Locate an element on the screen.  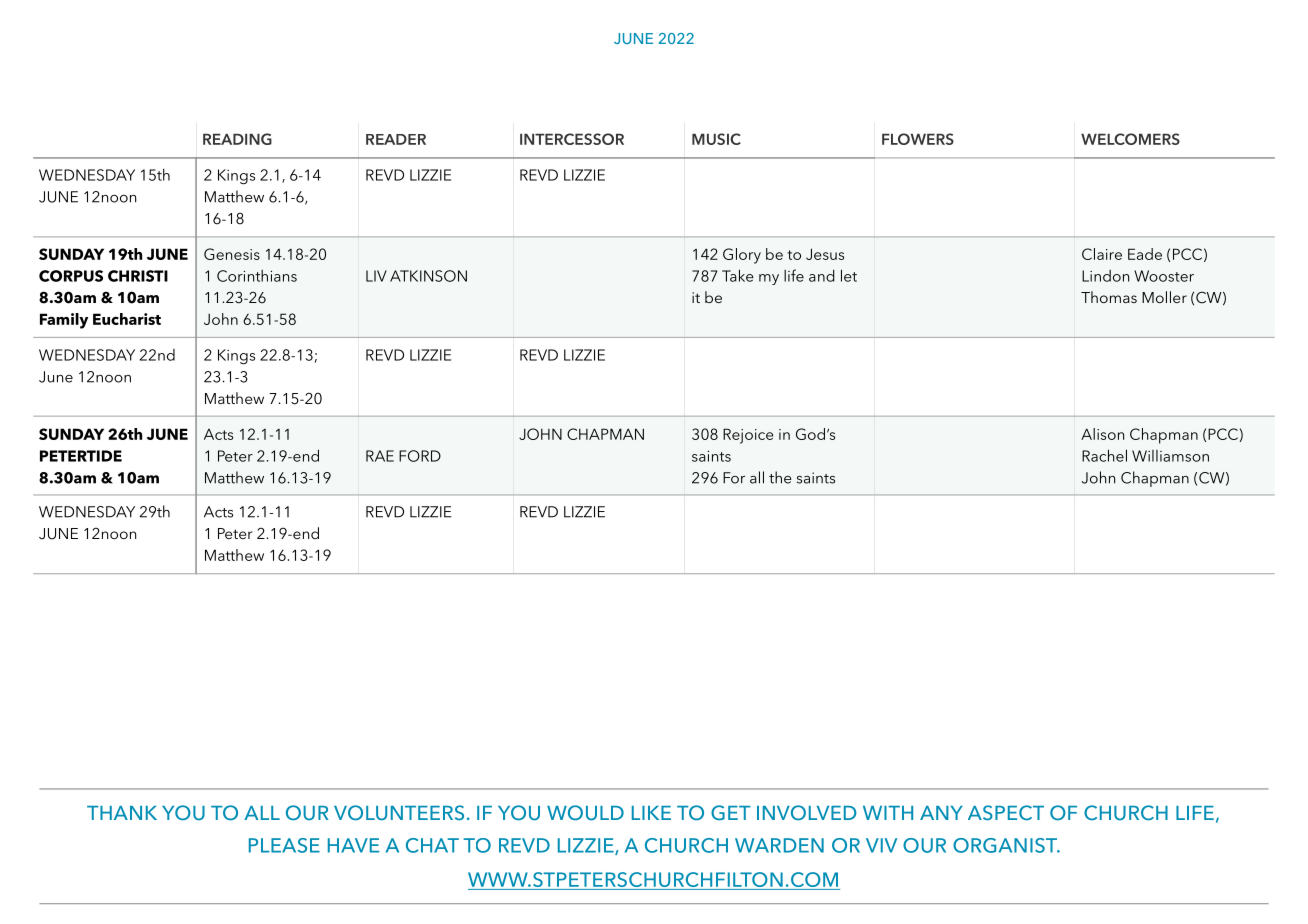
INTERCESSOR is located at coordinates (572, 139).
